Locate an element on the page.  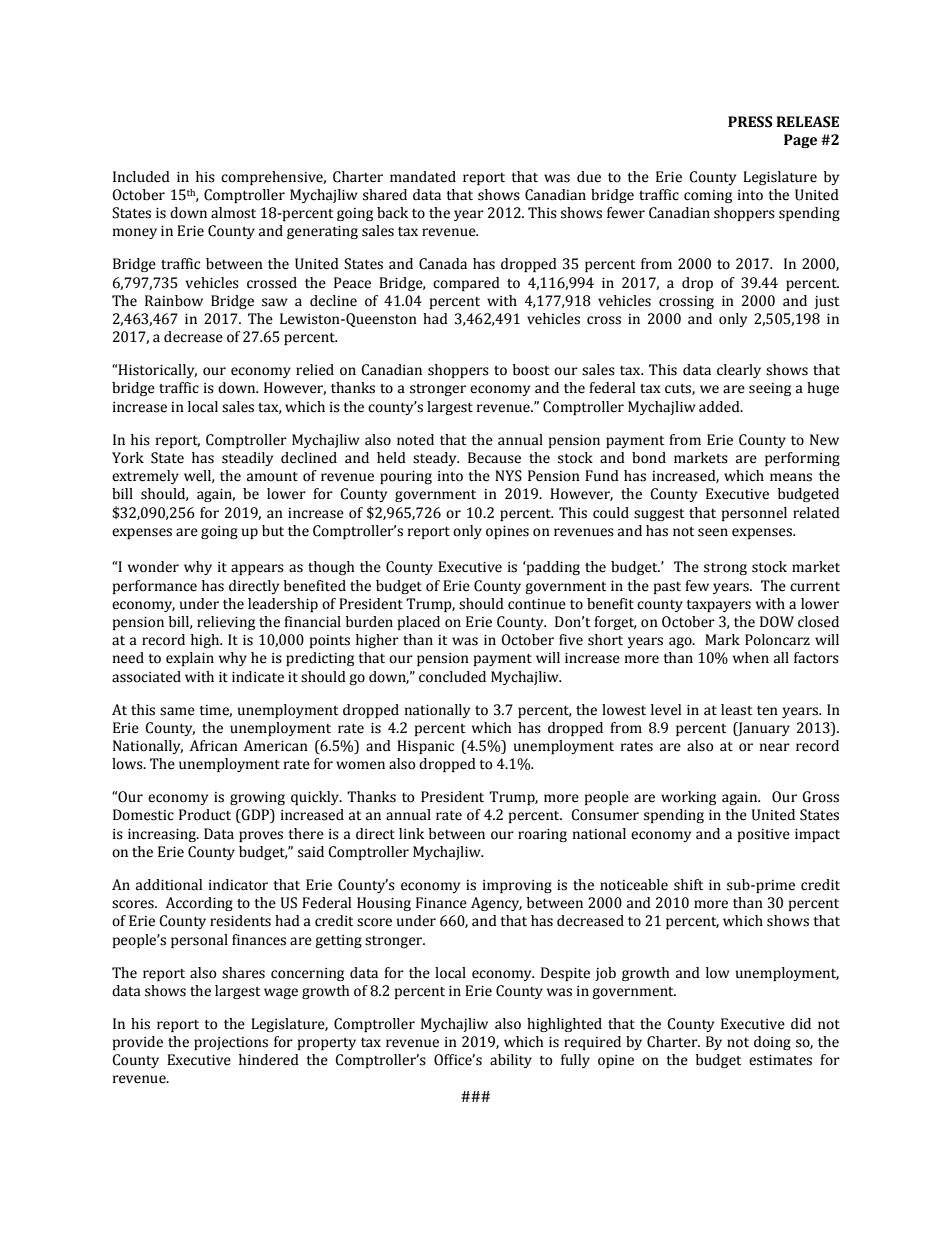
steadily is located at coordinates (247, 459).
